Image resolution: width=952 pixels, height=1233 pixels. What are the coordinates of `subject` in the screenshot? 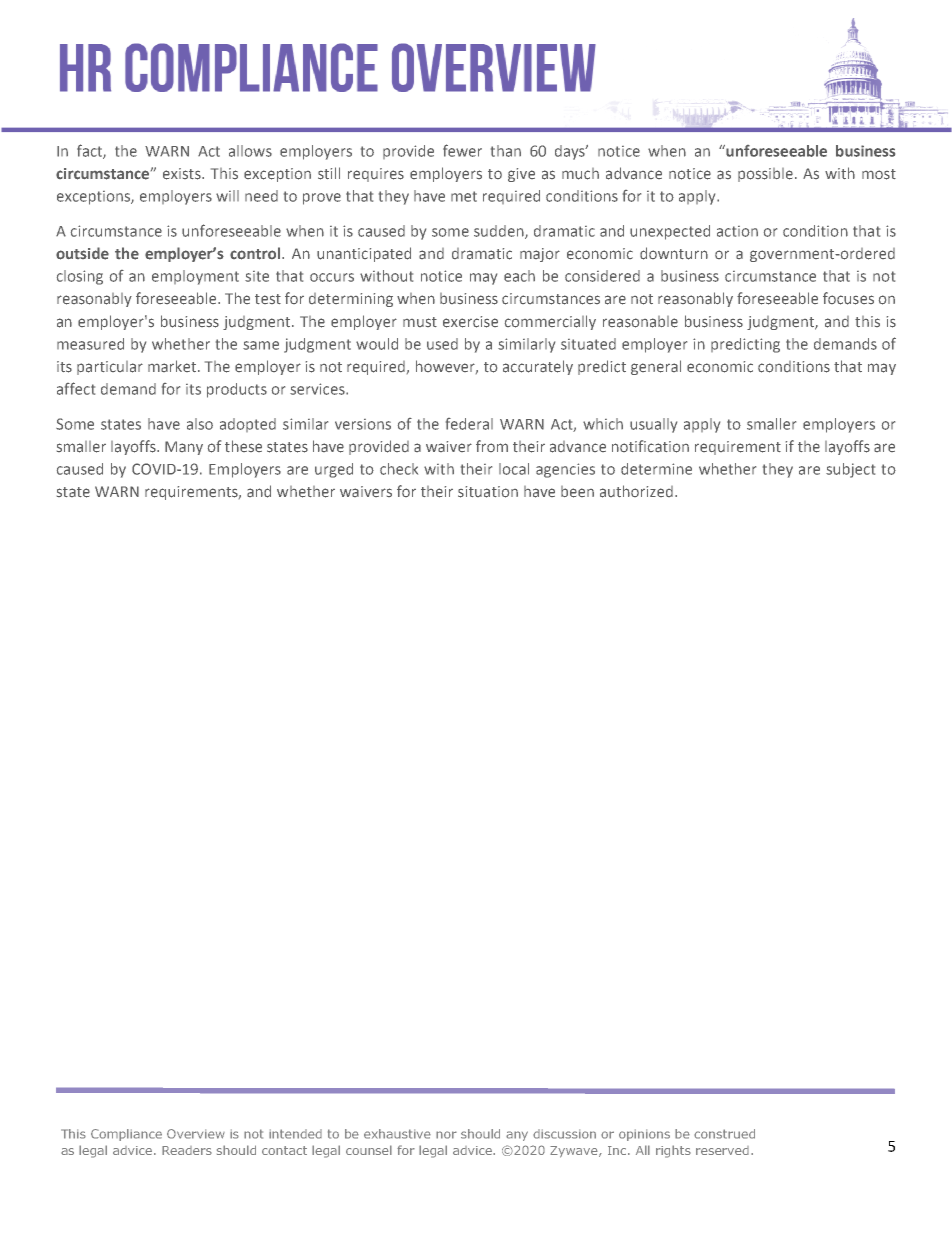 It's located at (850, 470).
